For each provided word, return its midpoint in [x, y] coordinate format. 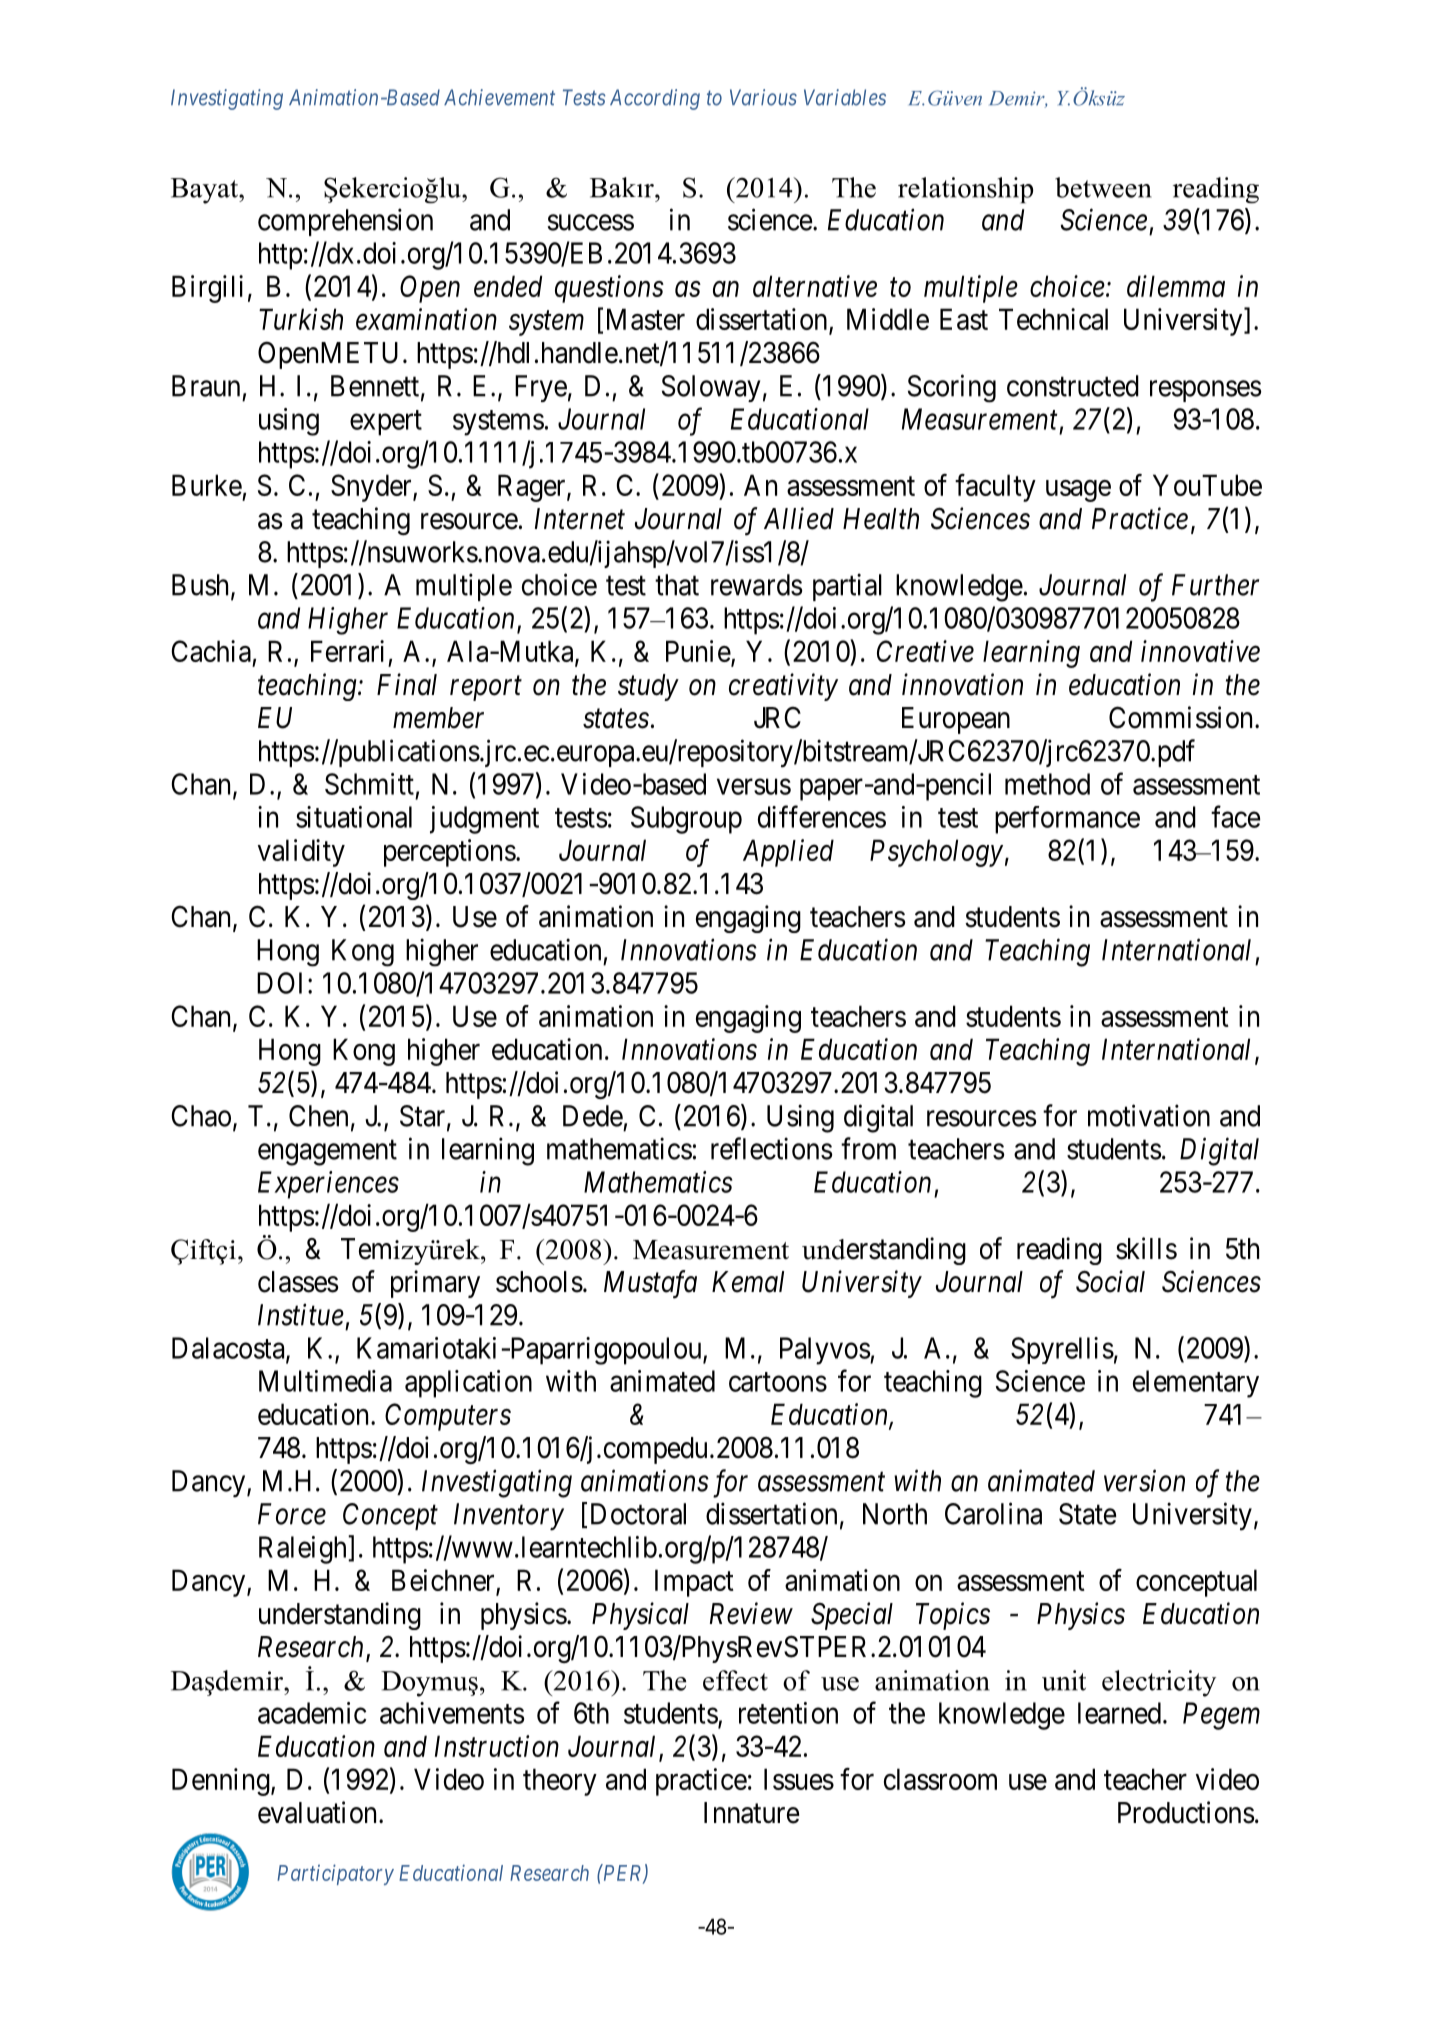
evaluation [319, 1812]
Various [763, 97]
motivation [1149, 1115]
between [1103, 187]
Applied [788, 853]
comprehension [345, 222]
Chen [318, 1116]
